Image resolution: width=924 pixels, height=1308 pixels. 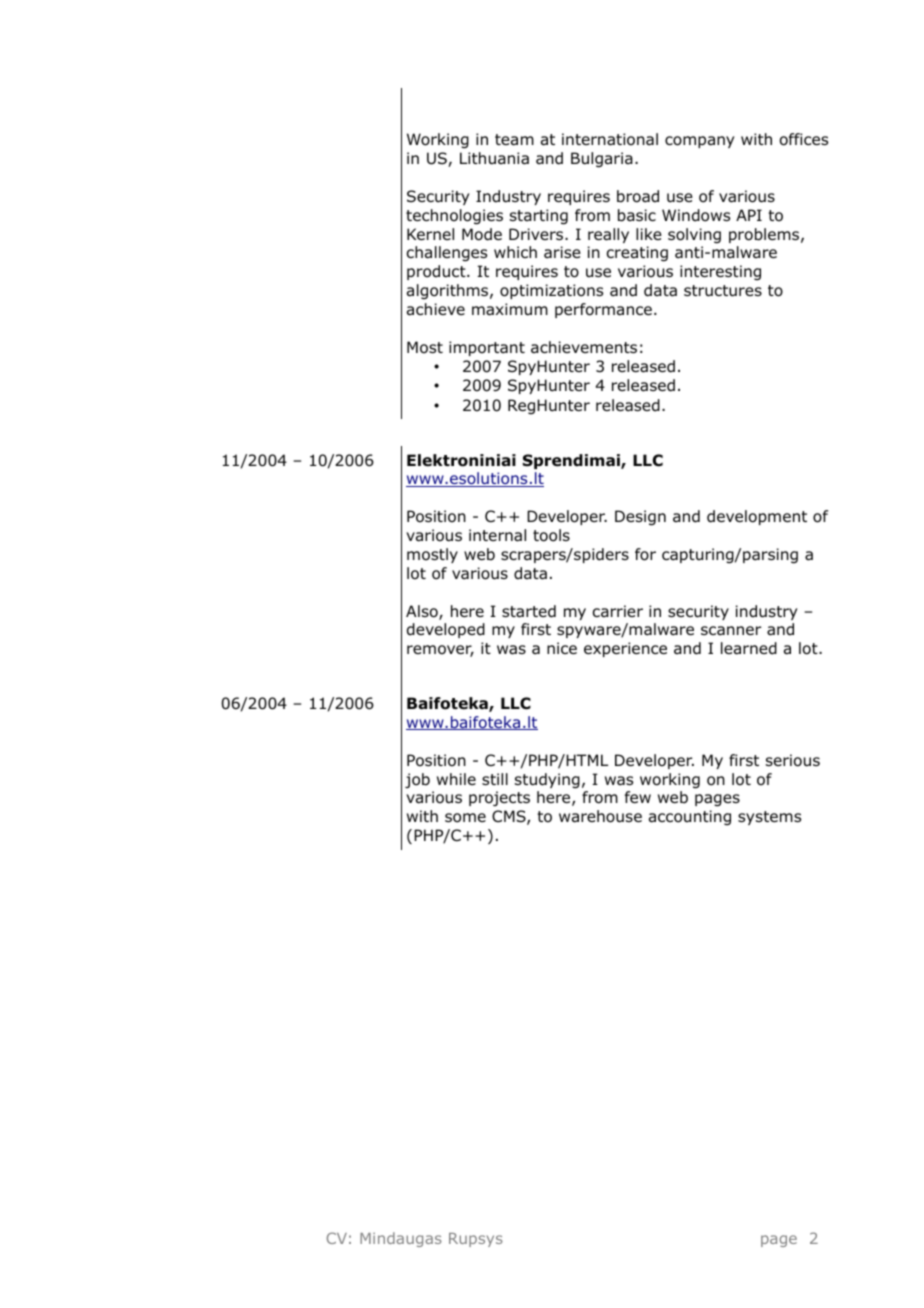 What do you see at coordinates (494, 158) in the document?
I see `Lithuania` at bounding box center [494, 158].
